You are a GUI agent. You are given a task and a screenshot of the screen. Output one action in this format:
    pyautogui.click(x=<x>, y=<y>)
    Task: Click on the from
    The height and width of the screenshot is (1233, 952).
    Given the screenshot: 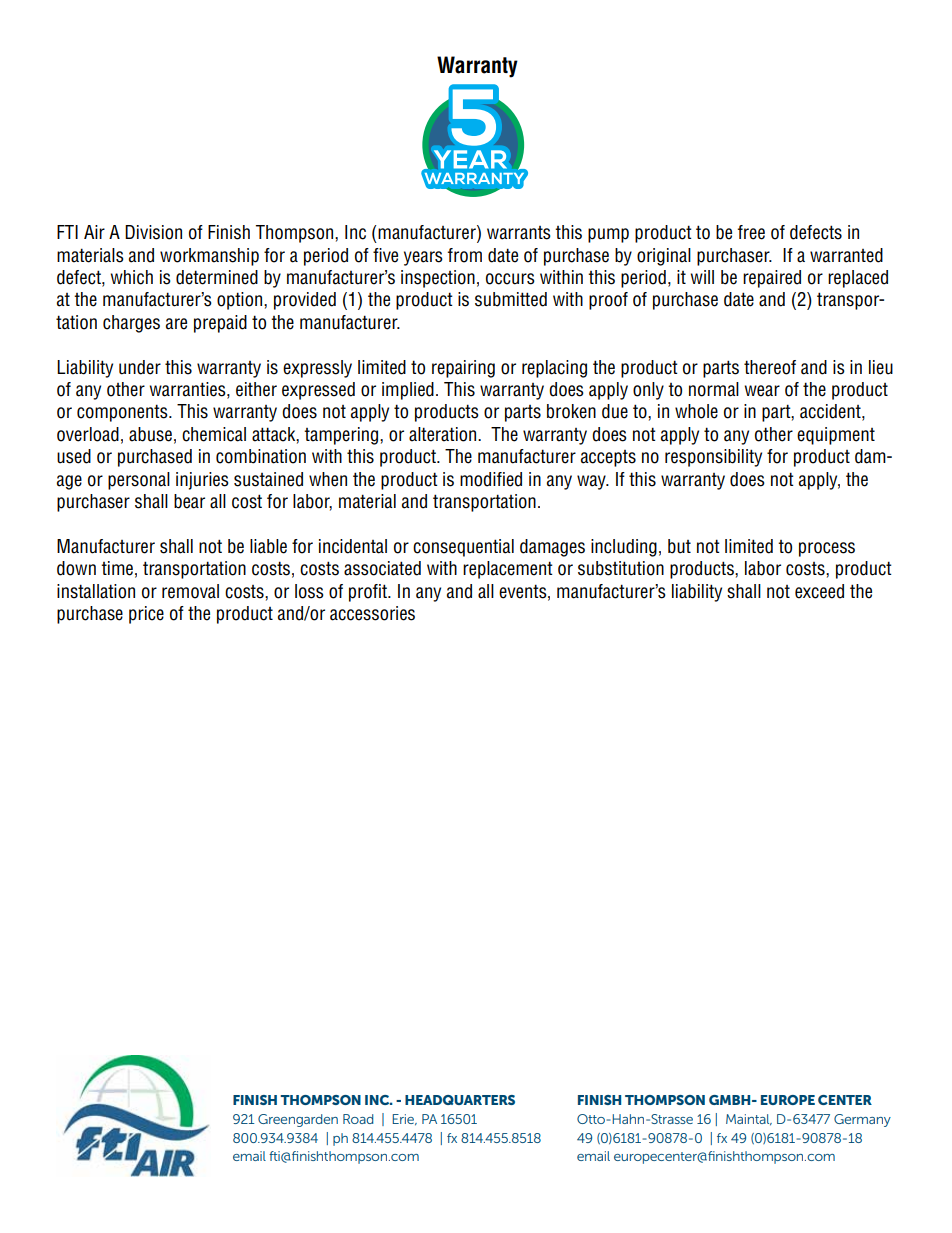 What is the action you would take?
    pyautogui.click(x=465, y=255)
